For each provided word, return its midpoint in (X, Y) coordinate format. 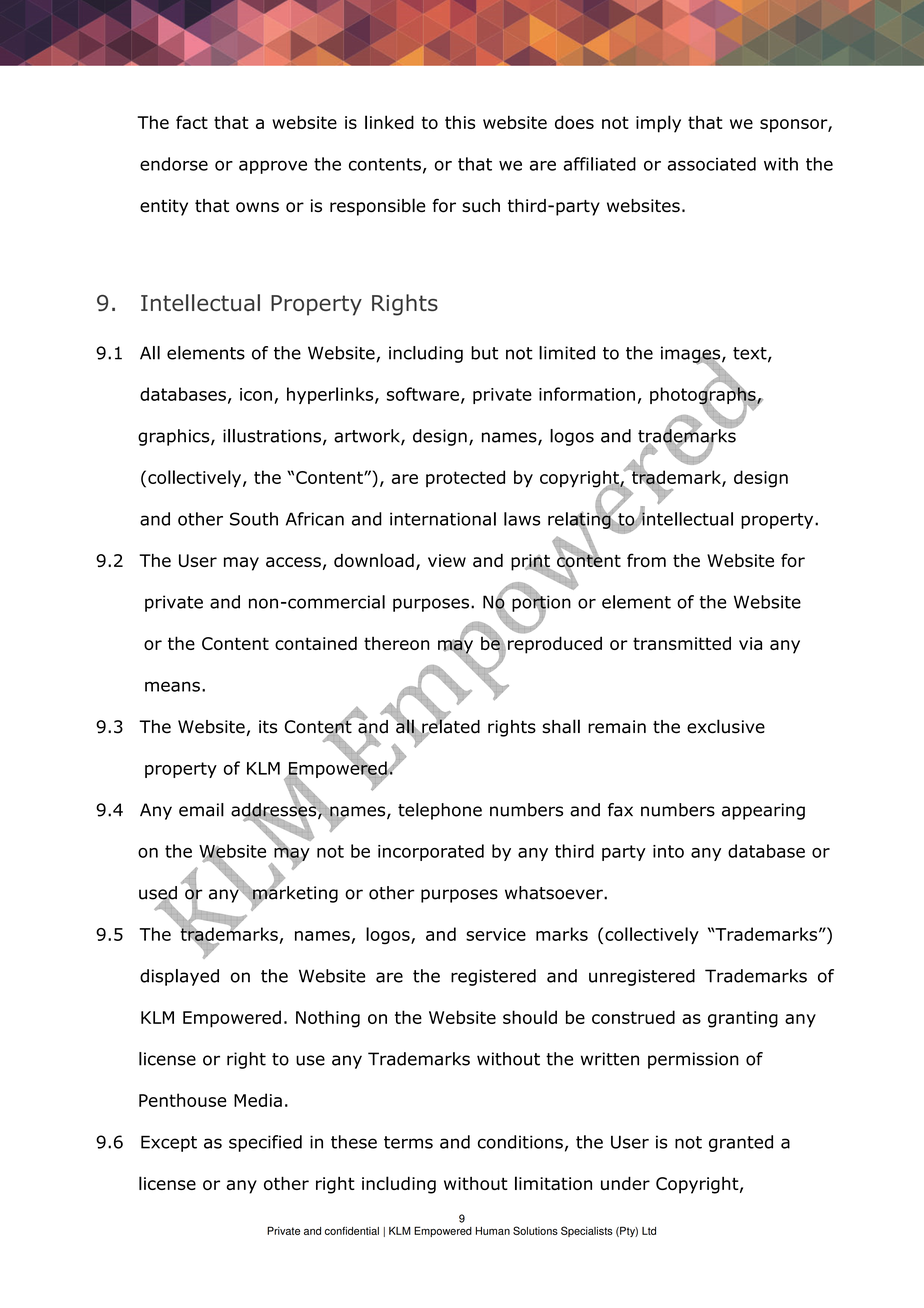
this (460, 122)
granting (743, 1019)
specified (265, 1143)
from (646, 560)
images (692, 355)
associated (712, 164)
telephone (440, 811)
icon (256, 394)
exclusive (726, 726)
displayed (179, 977)
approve (273, 167)
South (254, 519)
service (496, 934)
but (484, 353)
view (447, 560)
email (201, 810)
